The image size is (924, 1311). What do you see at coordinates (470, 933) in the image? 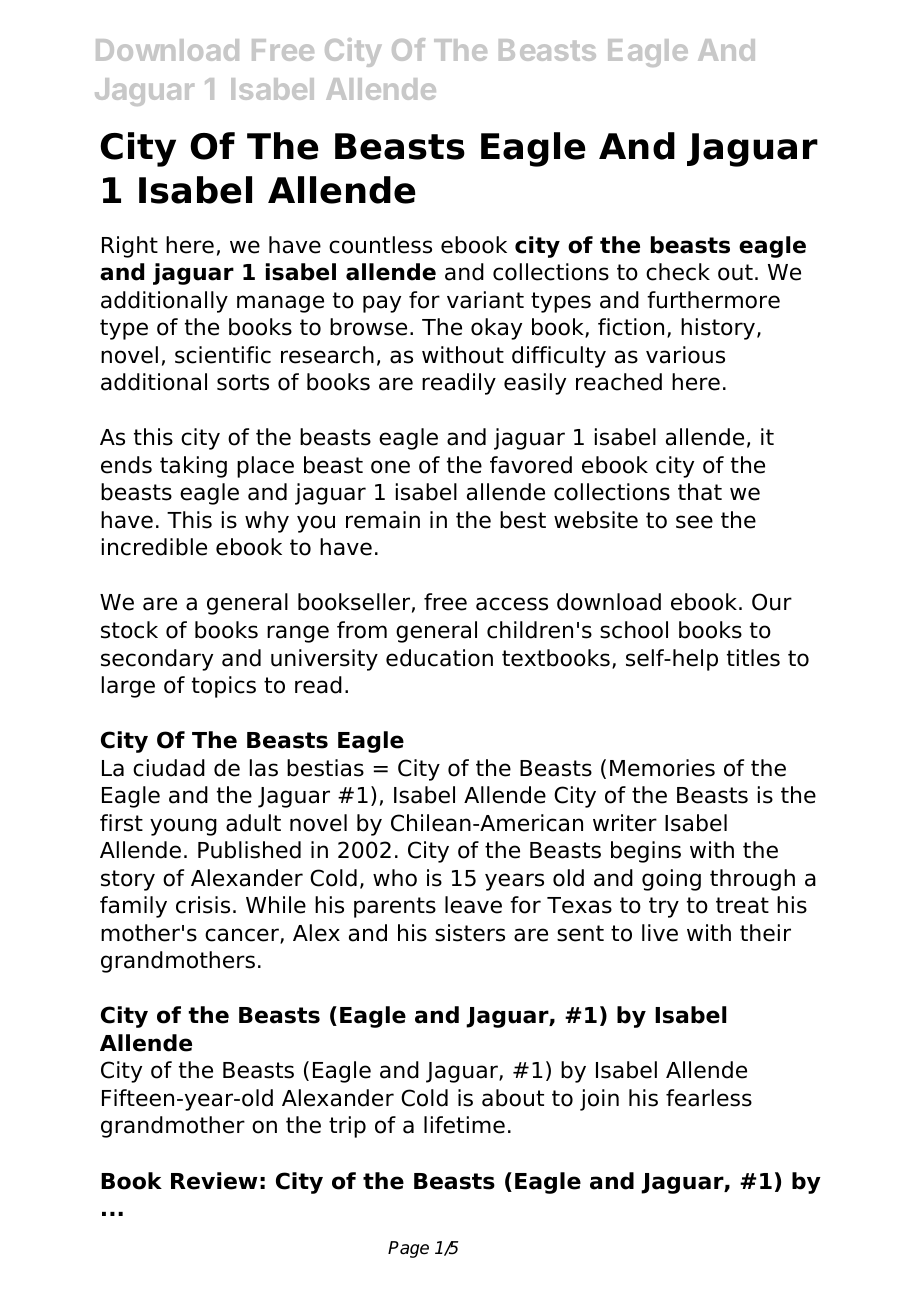
I see `sisters` at bounding box center [470, 933].
